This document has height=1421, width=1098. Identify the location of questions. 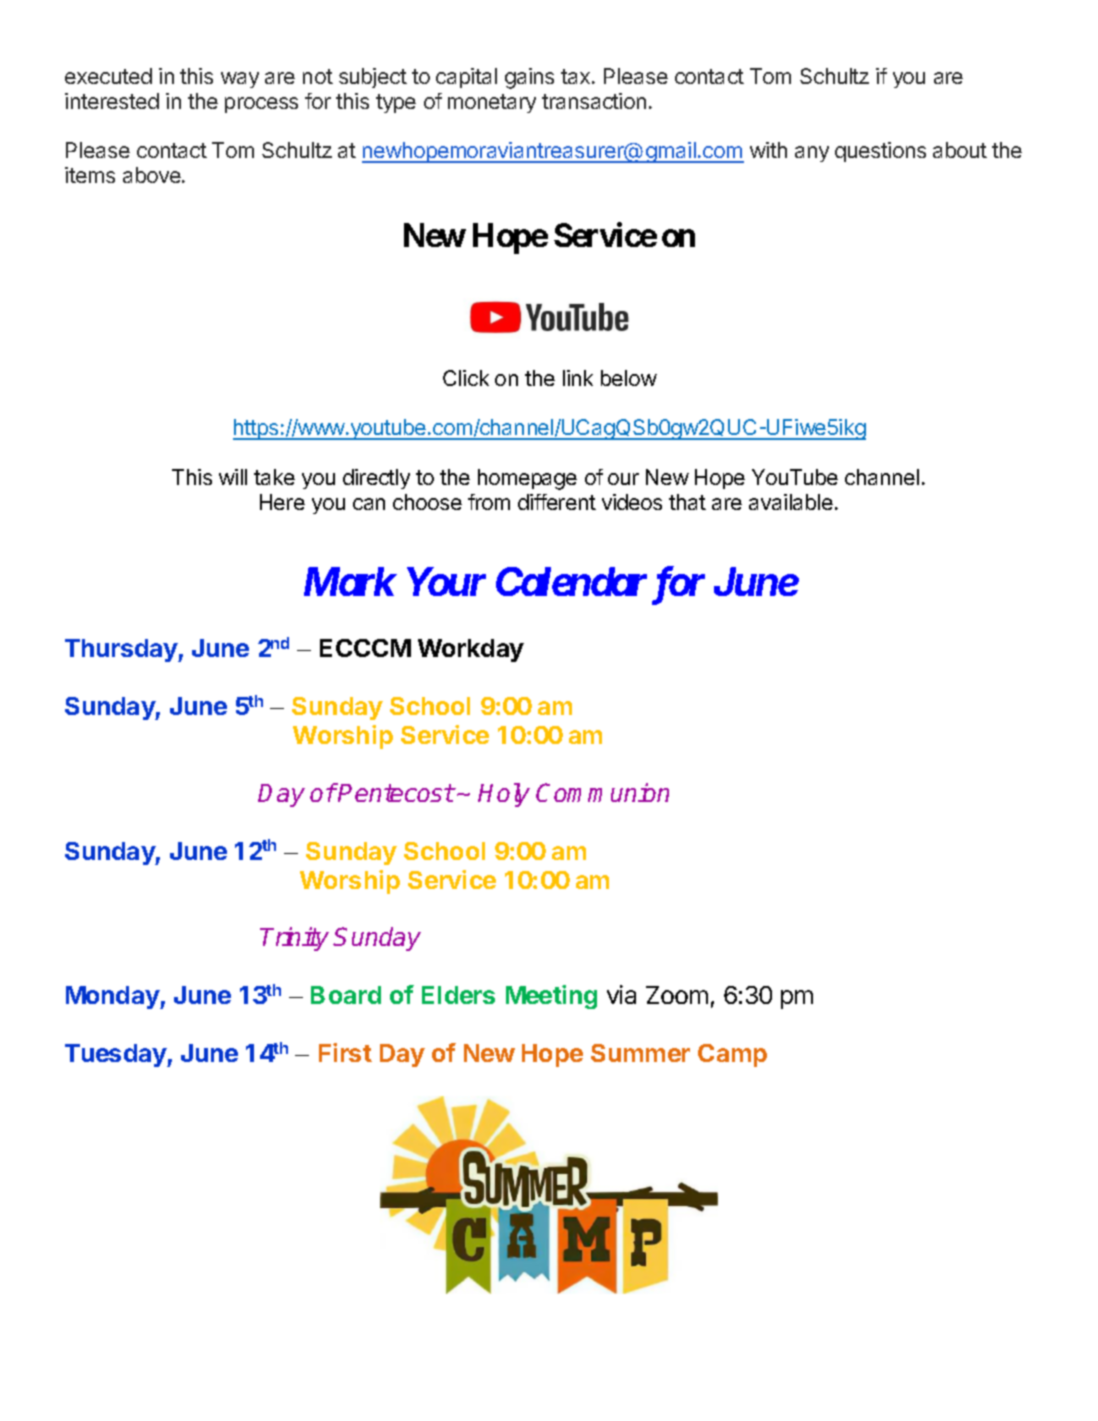
(880, 152).
